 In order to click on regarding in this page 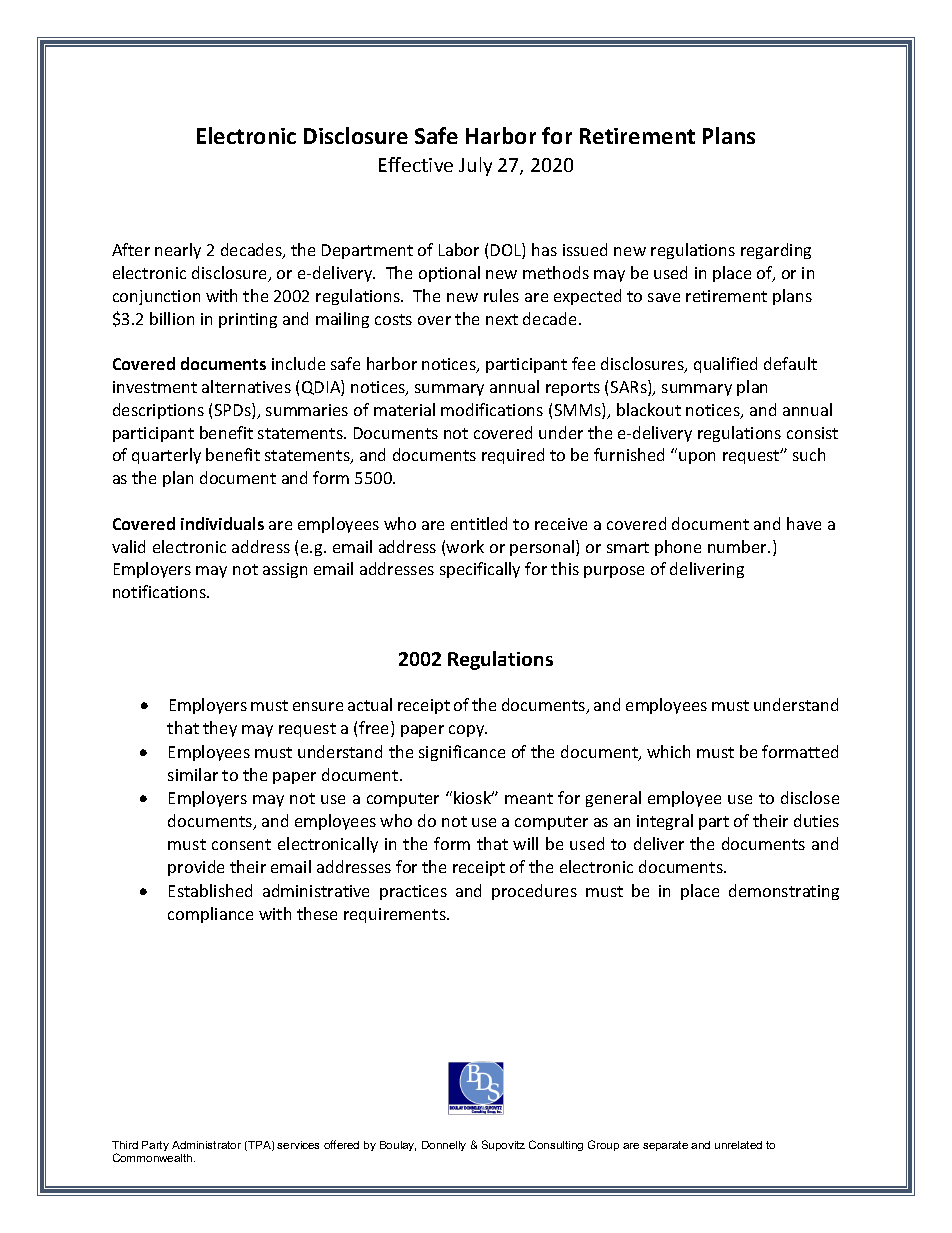, I will do `click(776, 251)`.
